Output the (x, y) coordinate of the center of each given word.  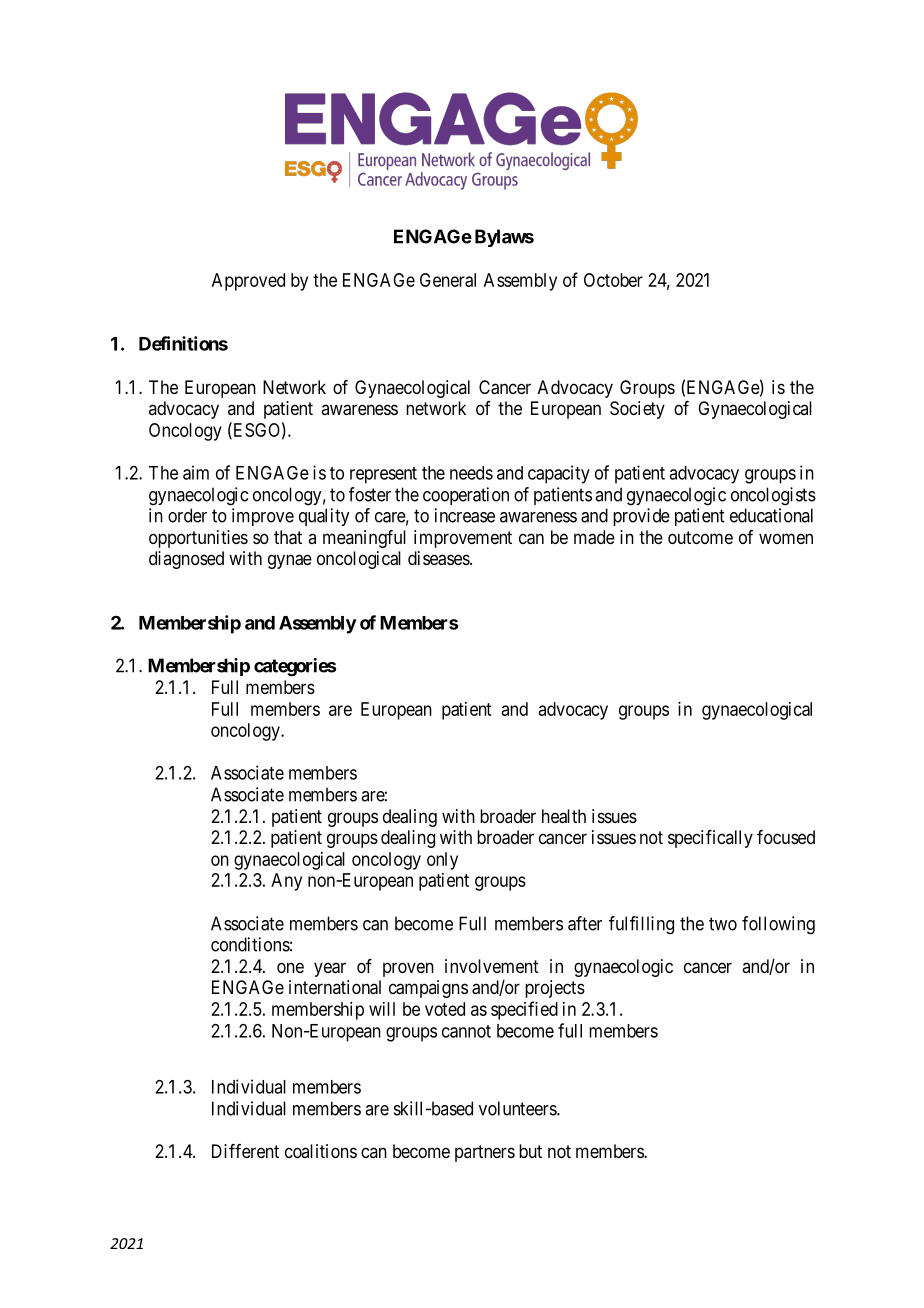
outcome (700, 537)
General (448, 280)
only (442, 861)
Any (286, 882)
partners (485, 1153)
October (613, 280)
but (530, 1151)
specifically (710, 839)
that (288, 537)
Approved (248, 282)
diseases (439, 558)
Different (245, 1151)
